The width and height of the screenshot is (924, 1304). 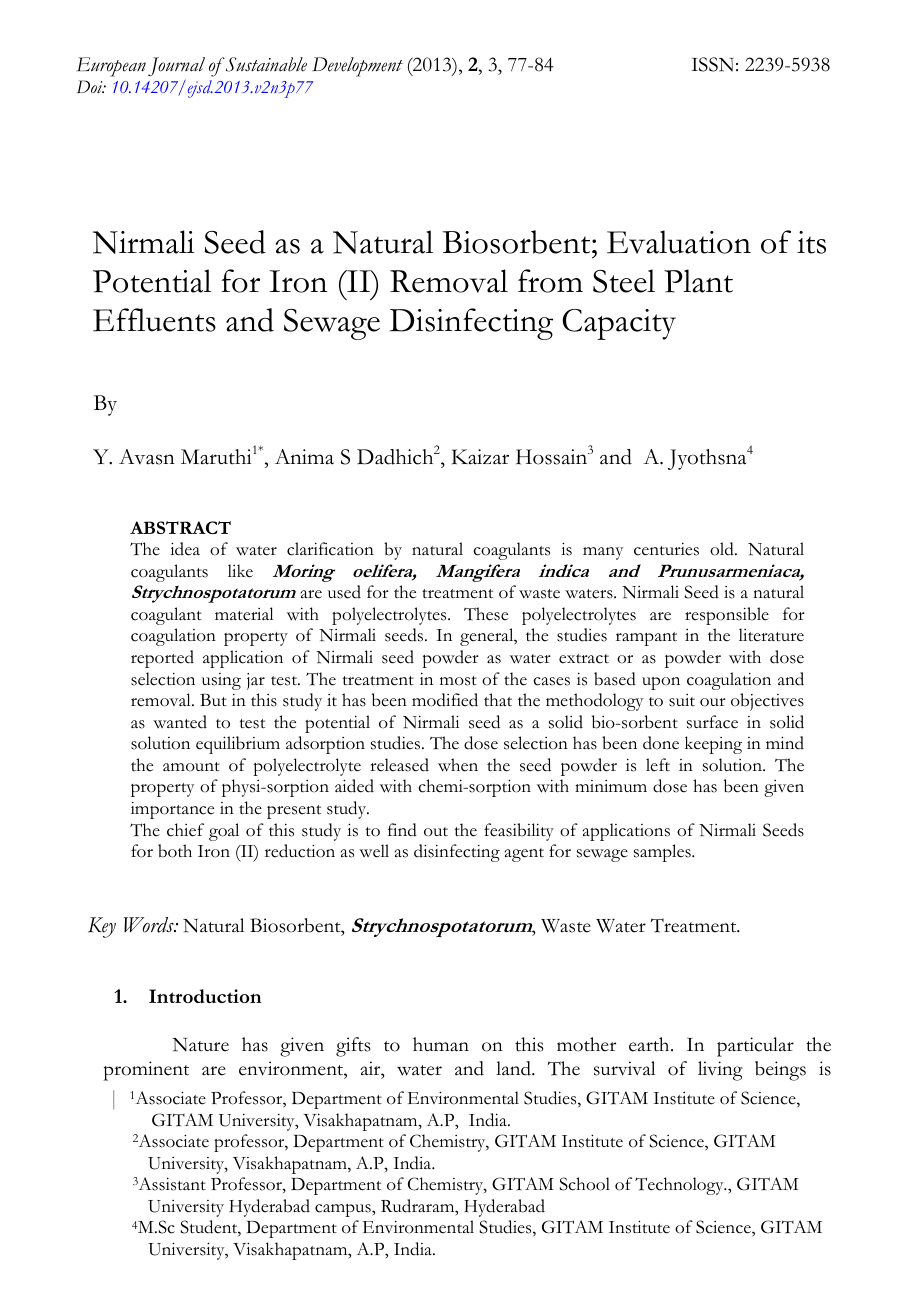 What do you see at coordinates (357, 67) in the screenshot?
I see `Development` at bounding box center [357, 67].
